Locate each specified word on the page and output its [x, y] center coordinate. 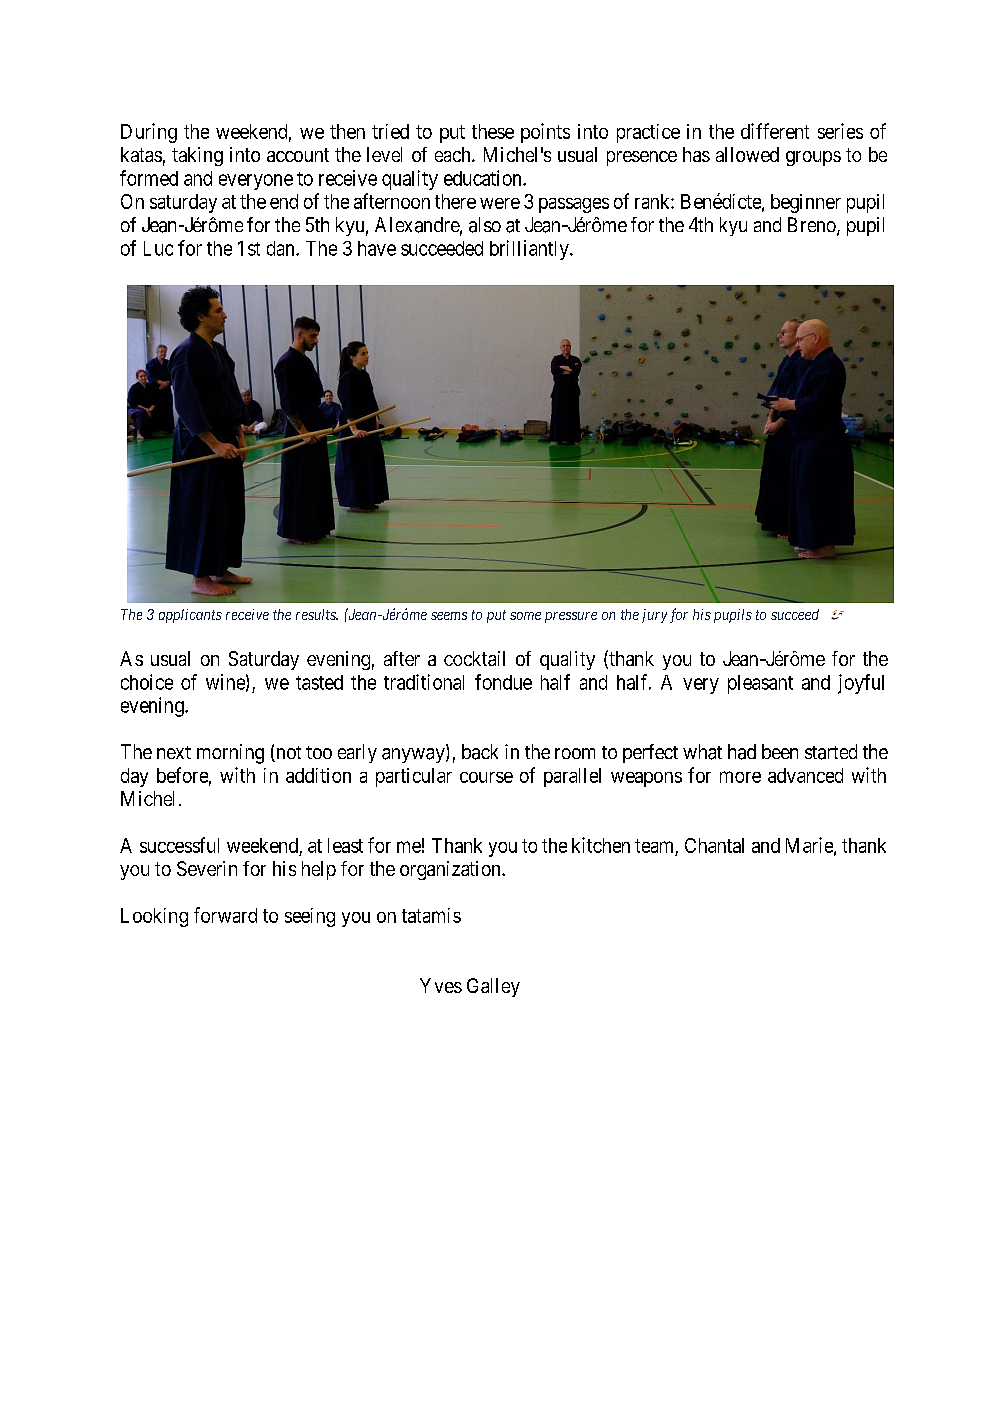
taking [197, 156]
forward [225, 915]
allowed [747, 154]
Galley [493, 987]
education [484, 178]
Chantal [714, 845]
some [525, 616]
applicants [190, 616]
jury [654, 616]
